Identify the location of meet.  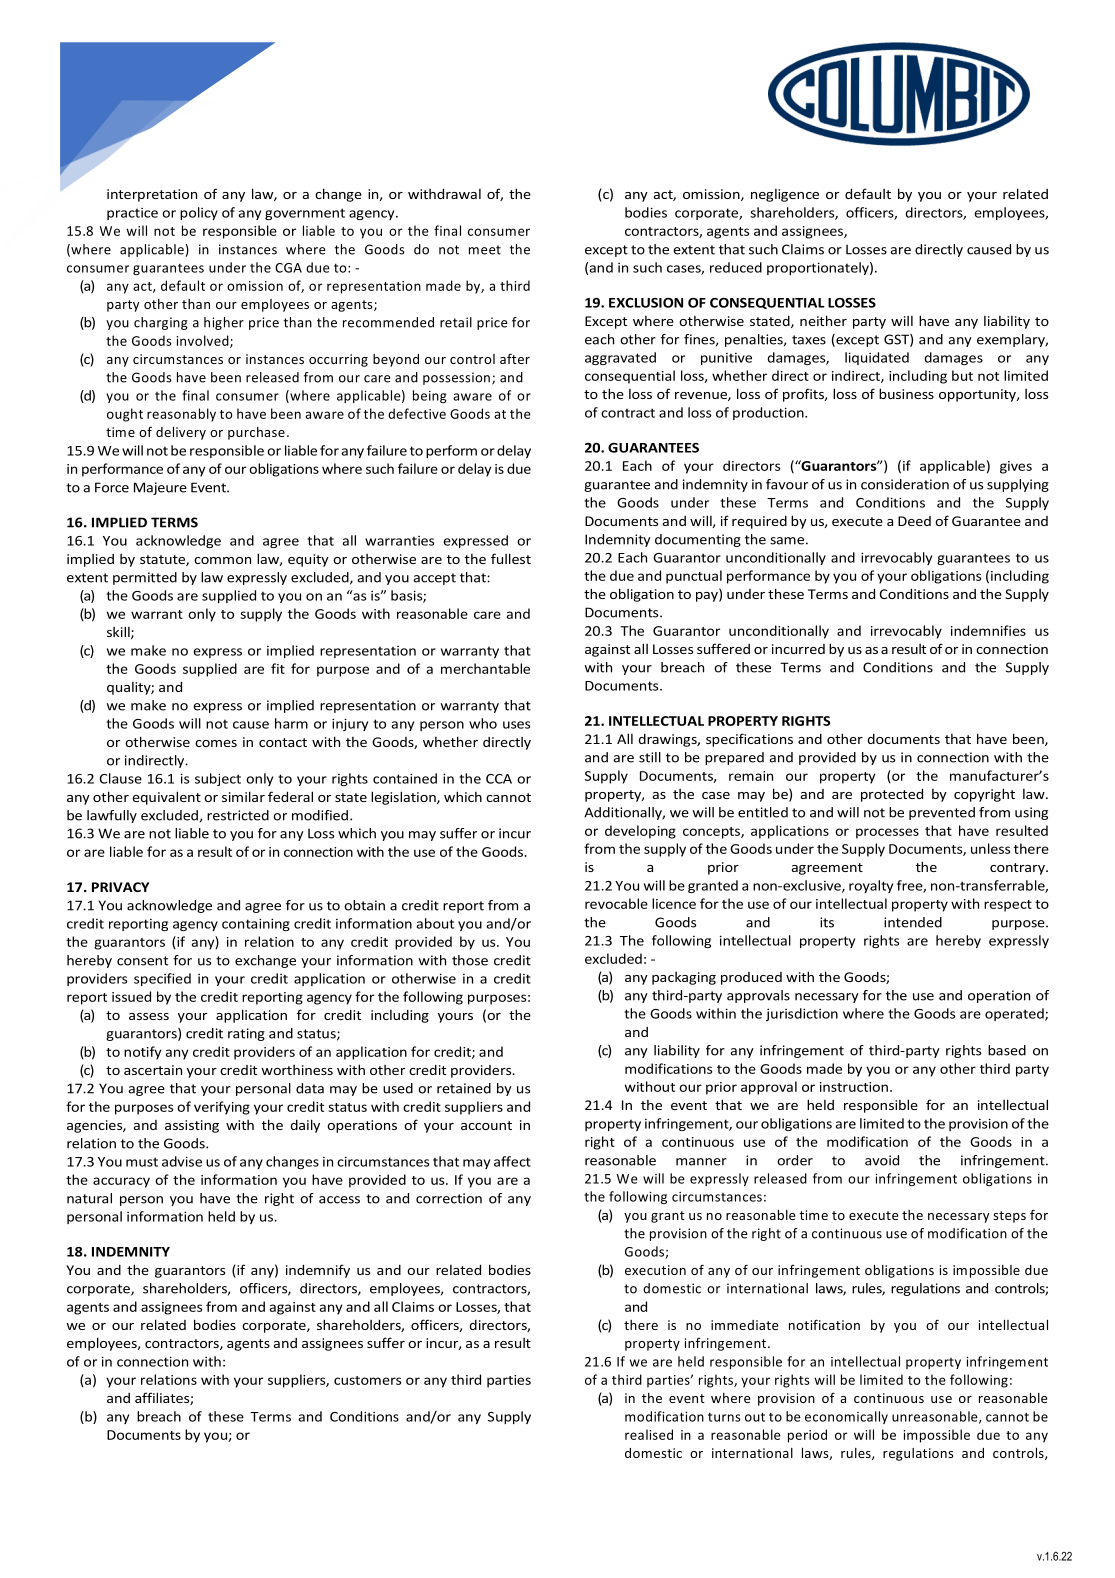
(485, 250).
